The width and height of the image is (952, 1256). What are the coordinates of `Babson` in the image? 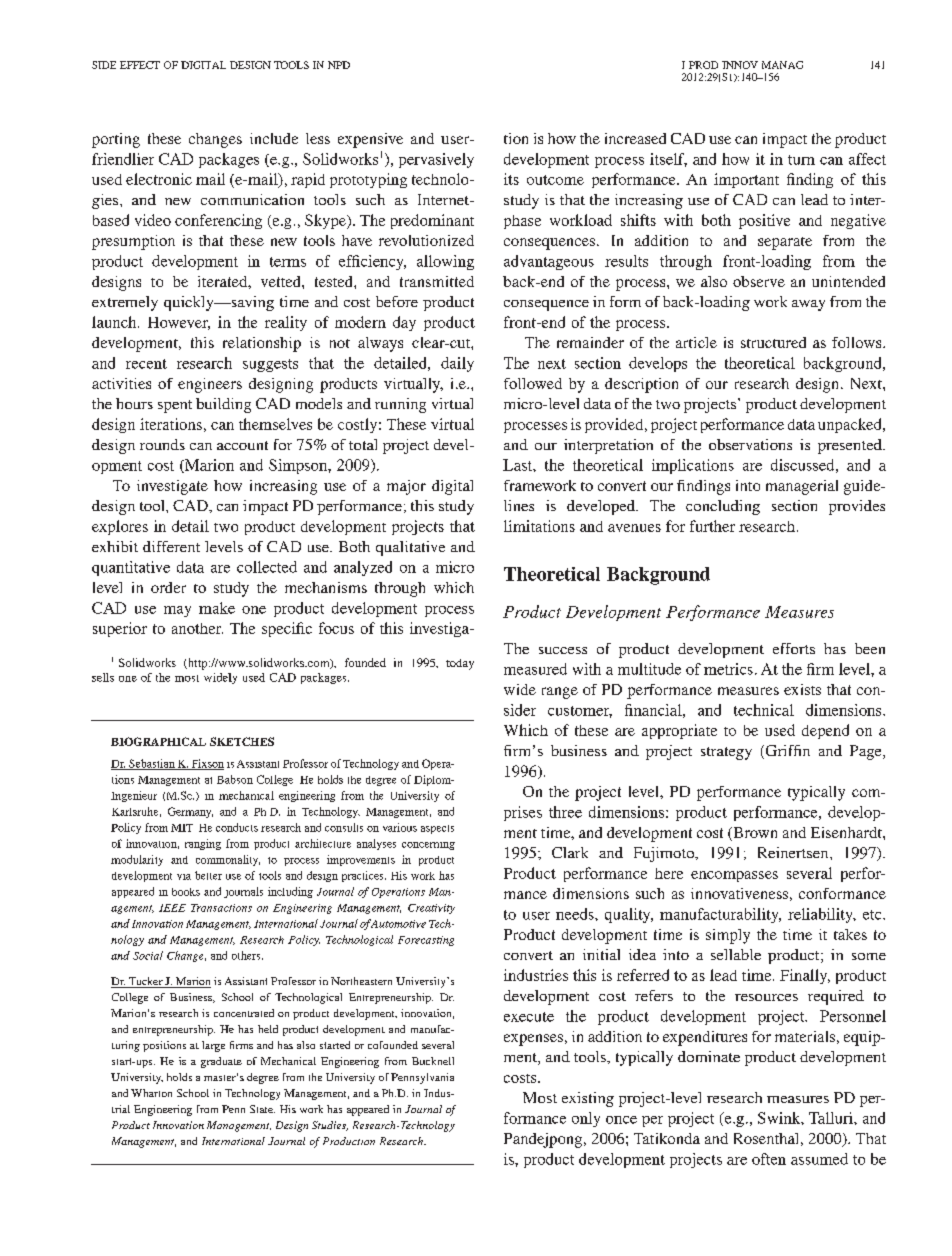 It's located at (235, 779).
